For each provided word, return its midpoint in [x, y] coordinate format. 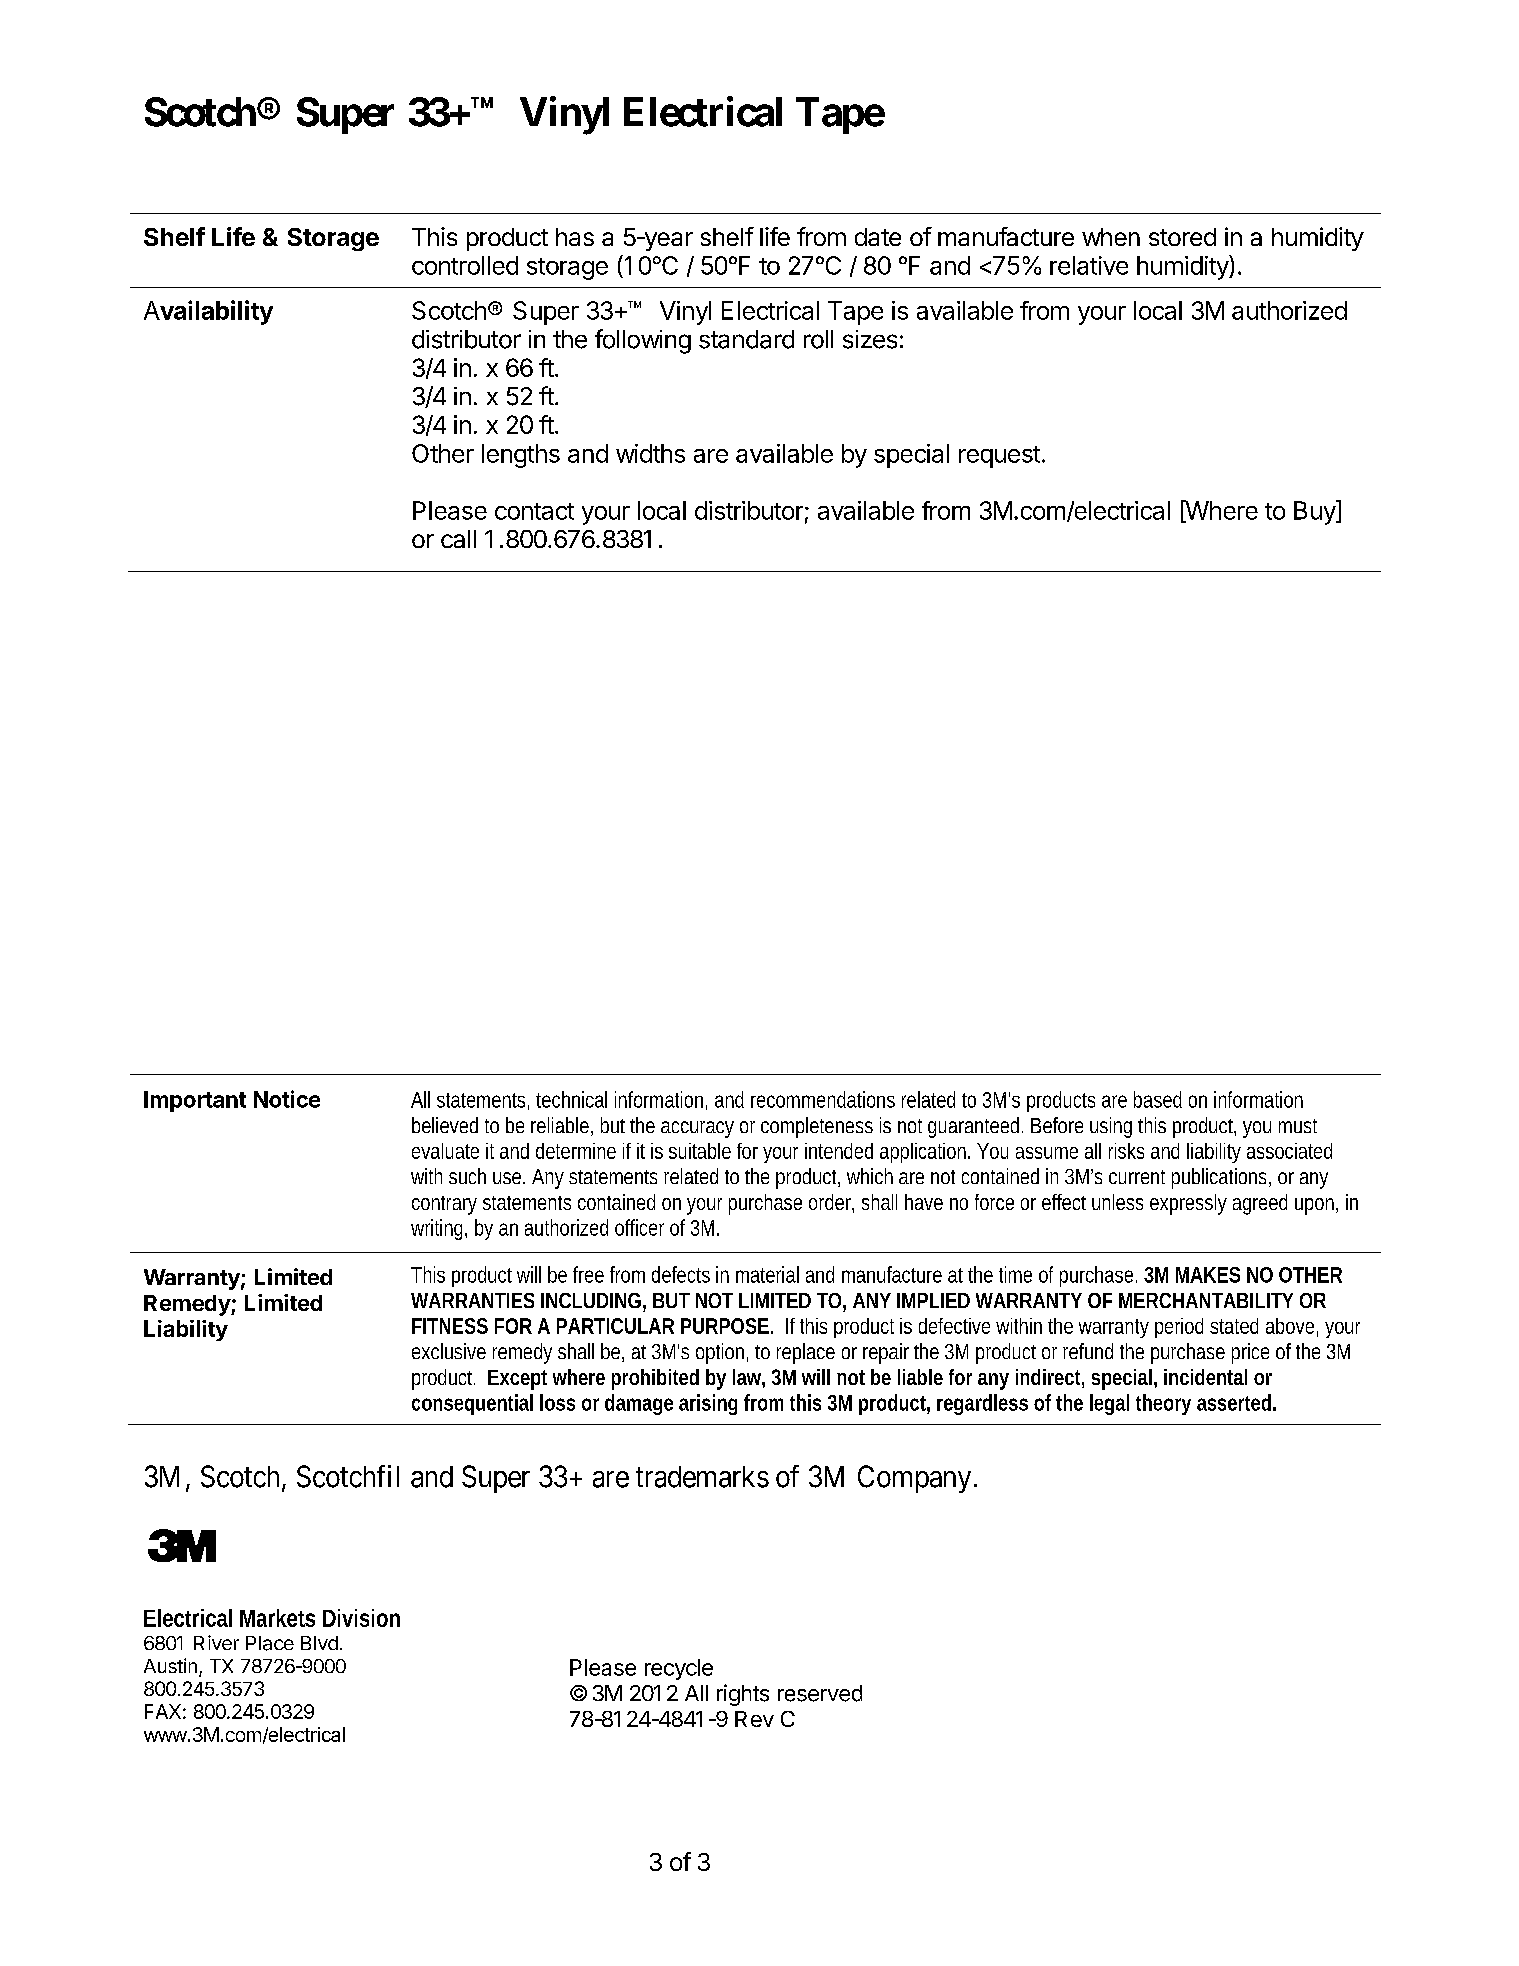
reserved [820, 1693]
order [831, 1203]
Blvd [319, 1643]
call [458, 539]
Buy [1315, 512]
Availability [208, 312]
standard [746, 339]
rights [743, 1695]
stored [1182, 237]
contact [534, 511]
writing [439, 1229]
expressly [1188, 1204]
